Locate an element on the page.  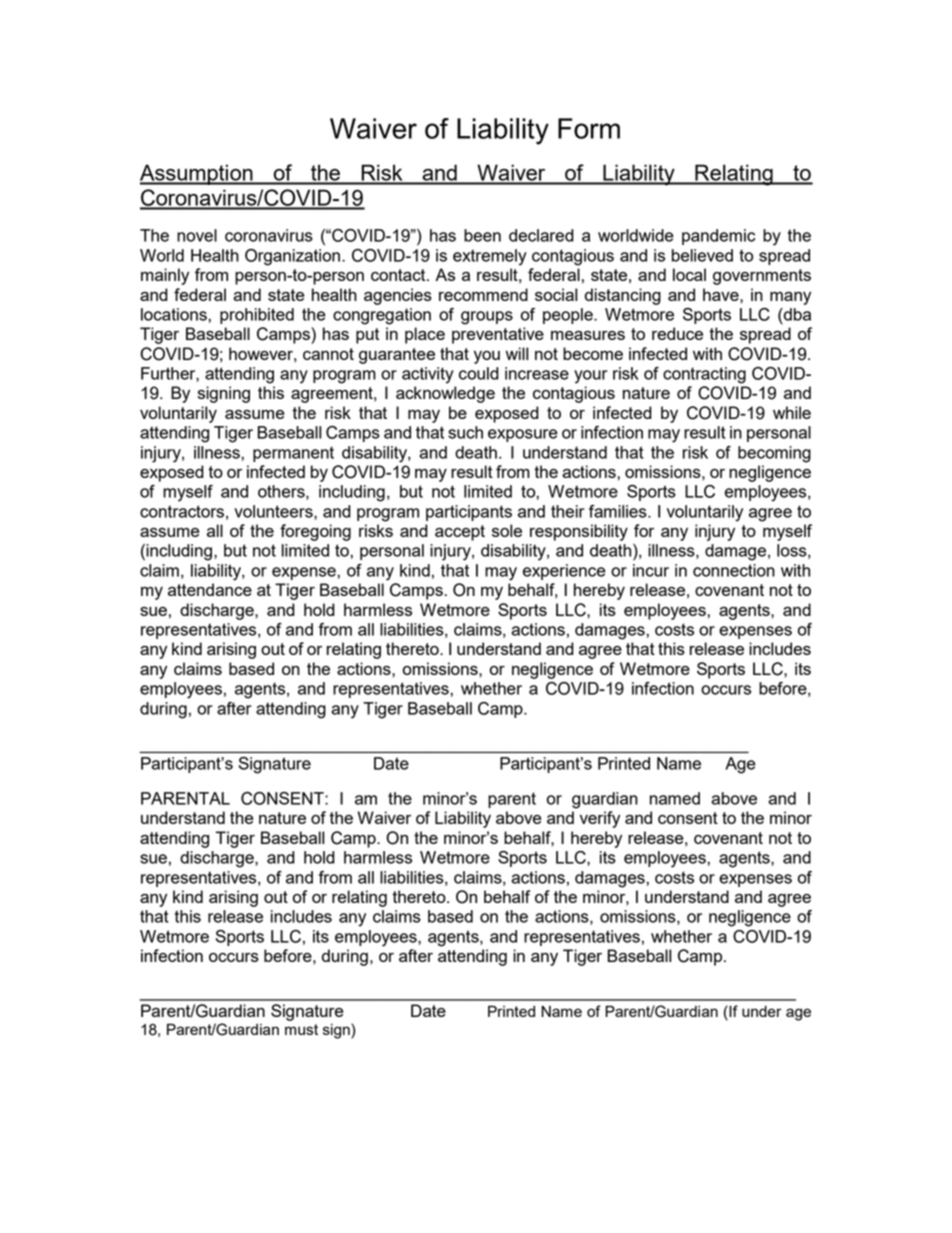
connection is located at coordinates (734, 570).
